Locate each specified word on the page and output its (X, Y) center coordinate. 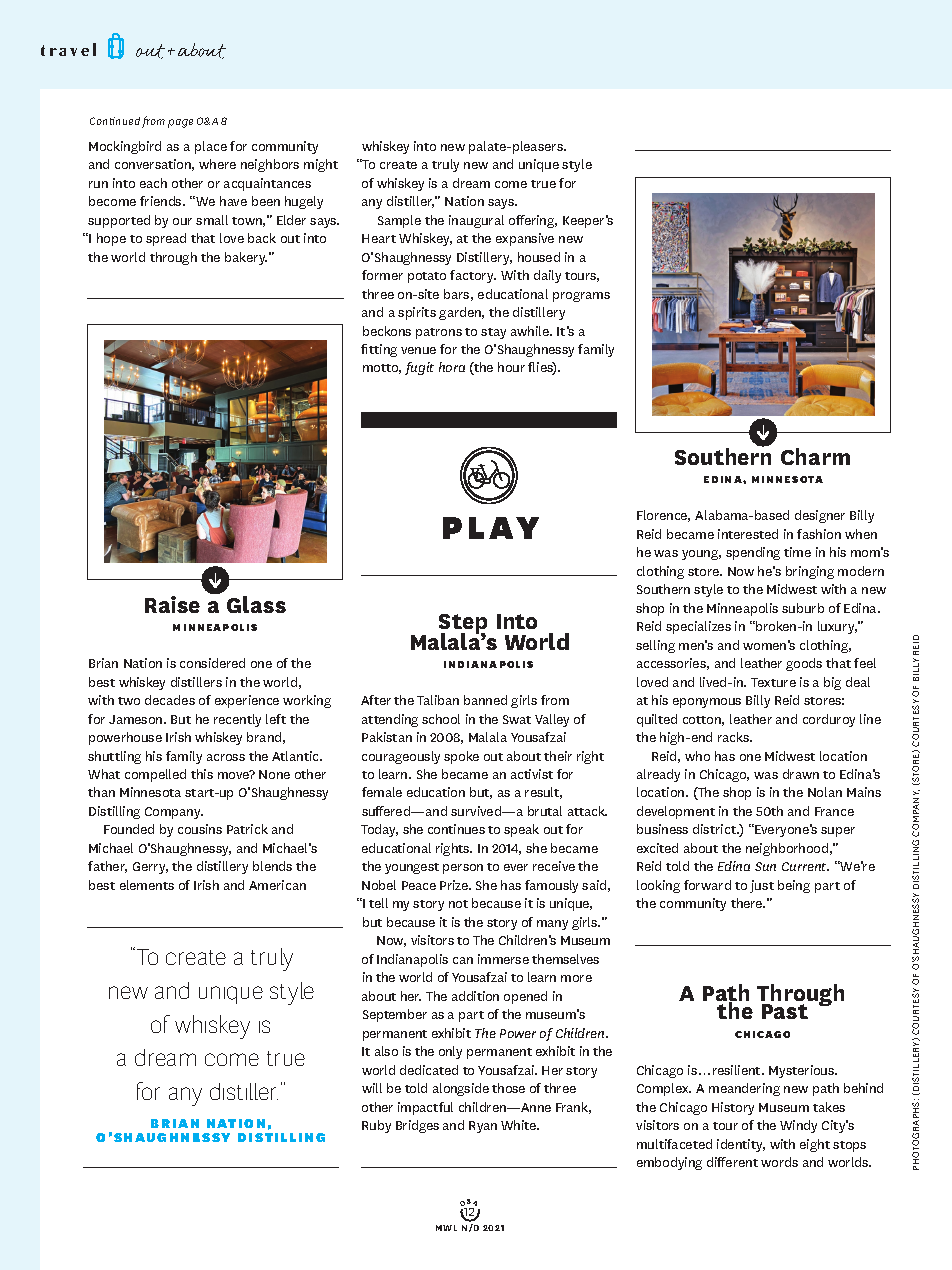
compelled (155, 775)
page (180, 123)
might (321, 165)
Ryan (483, 1127)
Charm (815, 456)
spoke (461, 757)
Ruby (376, 1126)
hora (452, 367)
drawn (801, 774)
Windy (798, 1126)
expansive (525, 239)
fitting (379, 350)
